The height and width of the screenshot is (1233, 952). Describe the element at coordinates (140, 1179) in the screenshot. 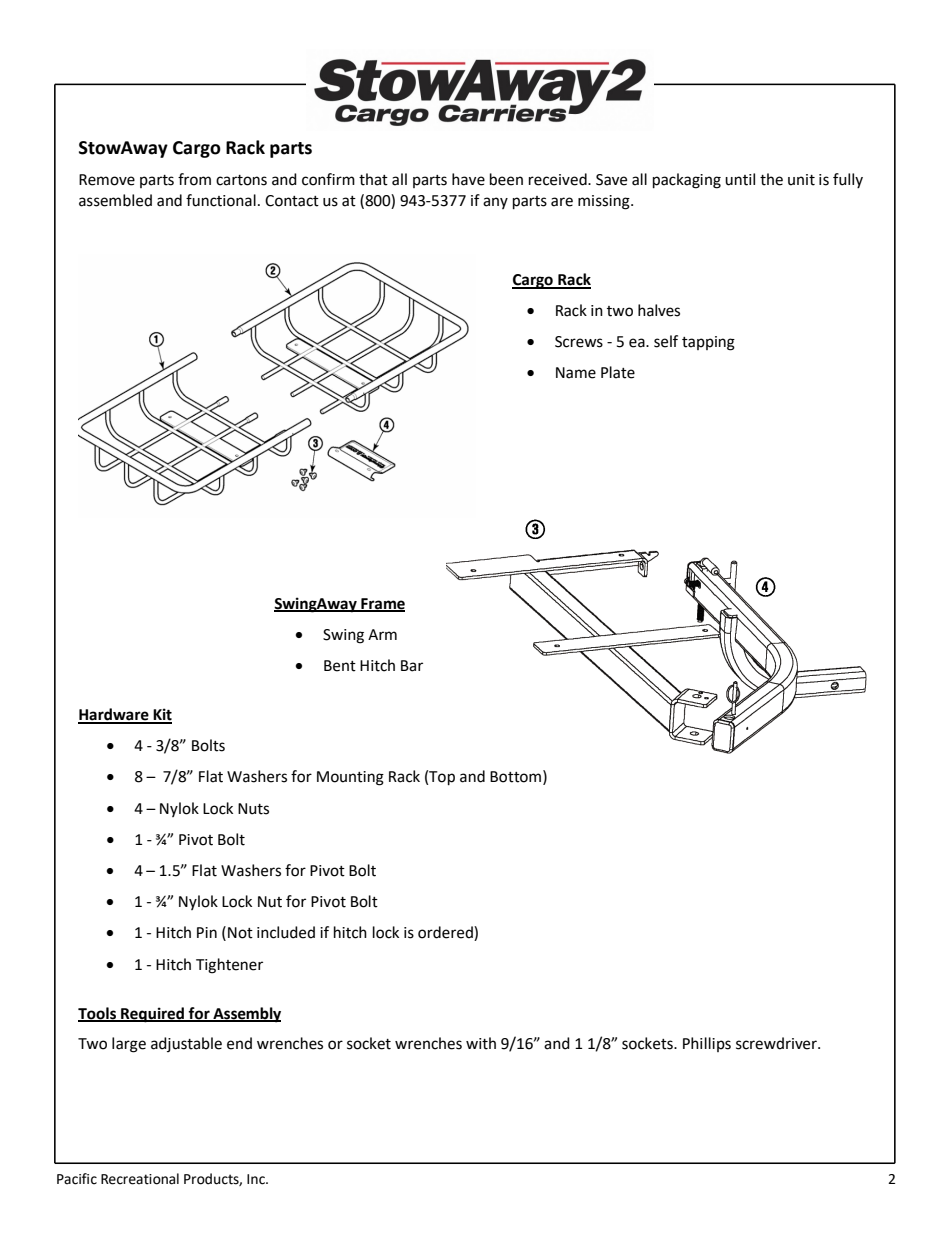

I see `Recreational` at that location.
